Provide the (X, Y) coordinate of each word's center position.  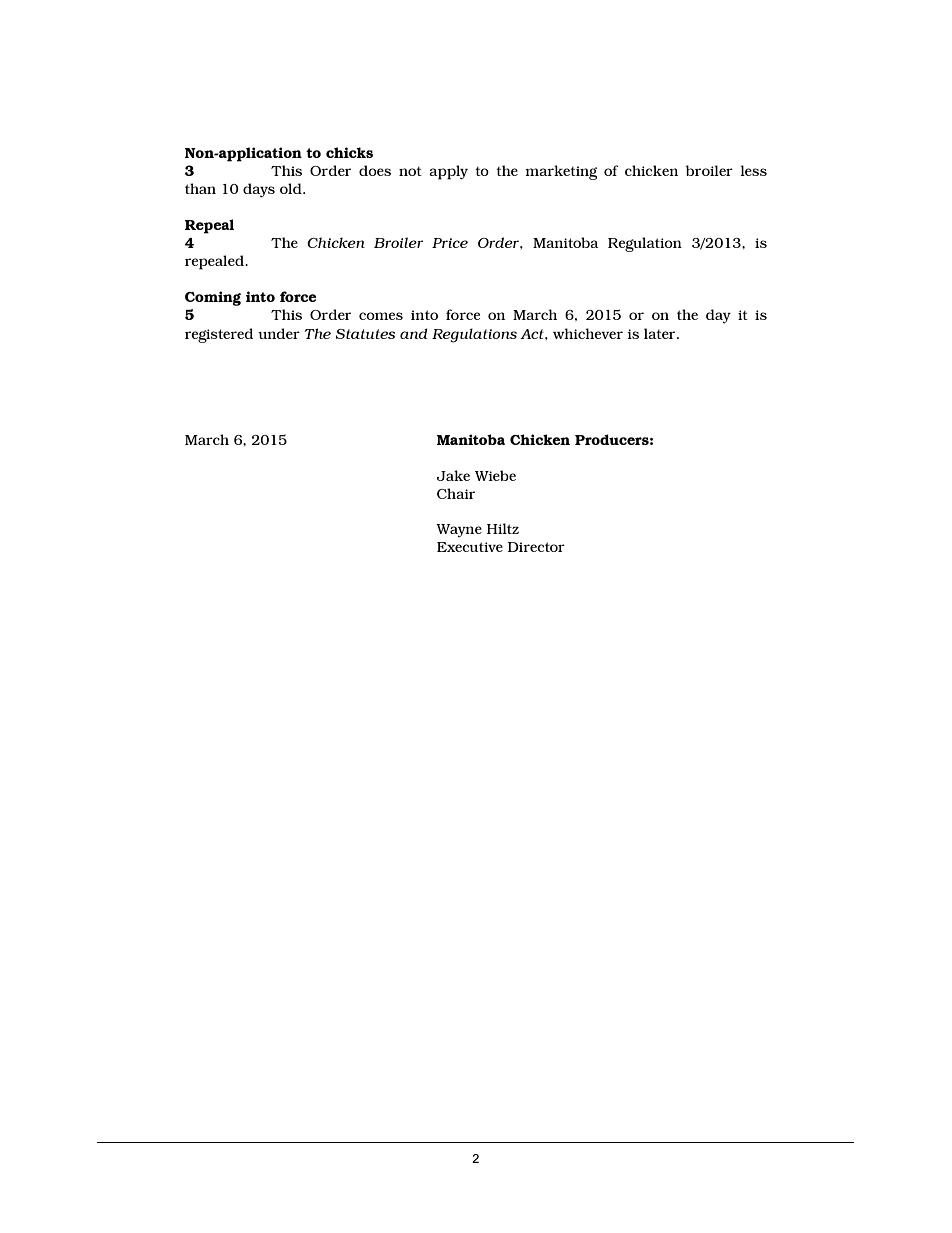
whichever (588, 333)
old (292, 188)
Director (536, 547)
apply (448, 172)
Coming (213, 298)
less (753, 170)
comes (381, 316)
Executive (470, 547)
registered (219, 335)
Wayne (459, 530)
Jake (453, 475)
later (661, 333)
